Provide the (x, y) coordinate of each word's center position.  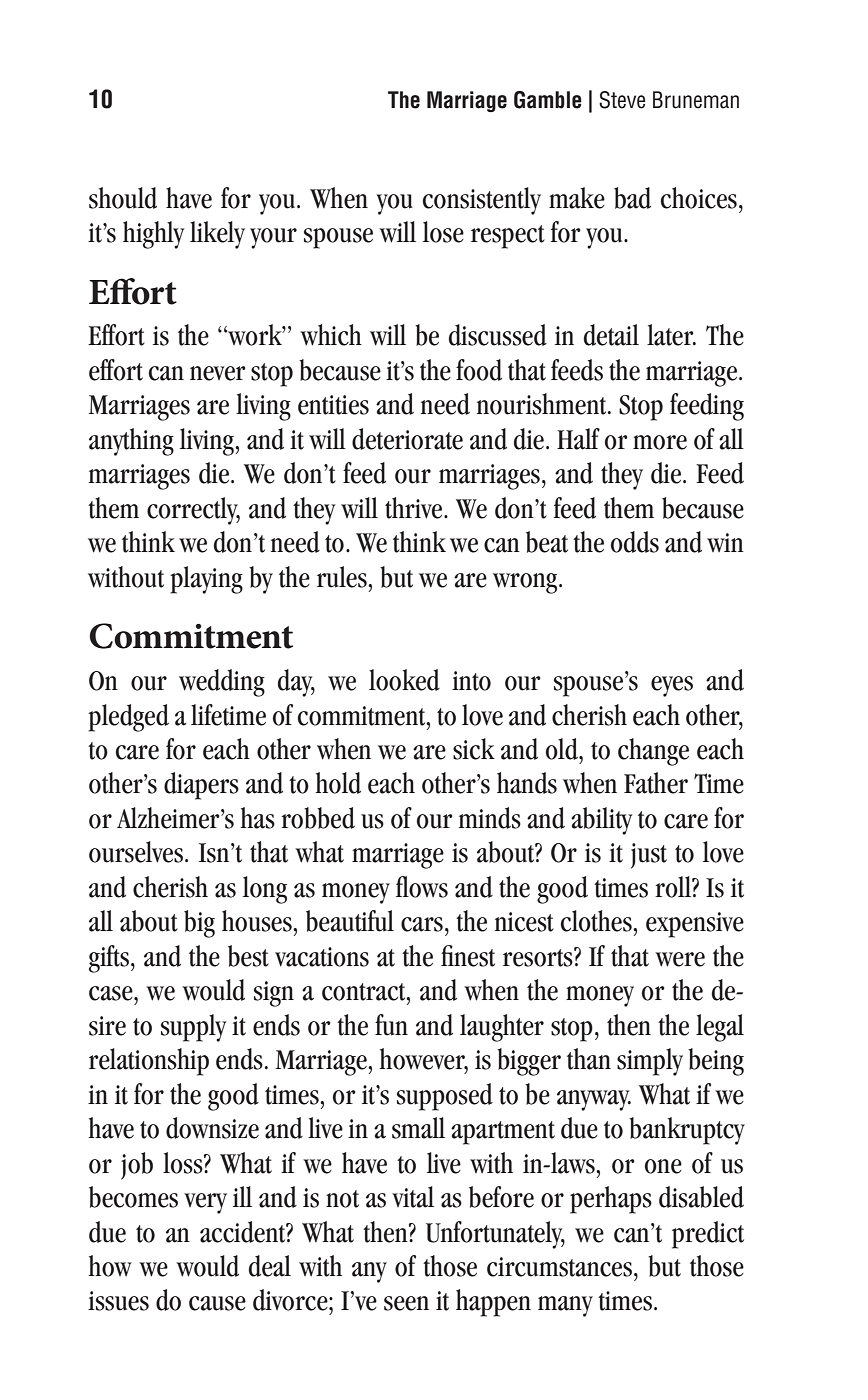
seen (406, 1303)
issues (118, 1301)
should (123, 198)
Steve (622, 100)
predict (708, 1235)
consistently (482, 201)
